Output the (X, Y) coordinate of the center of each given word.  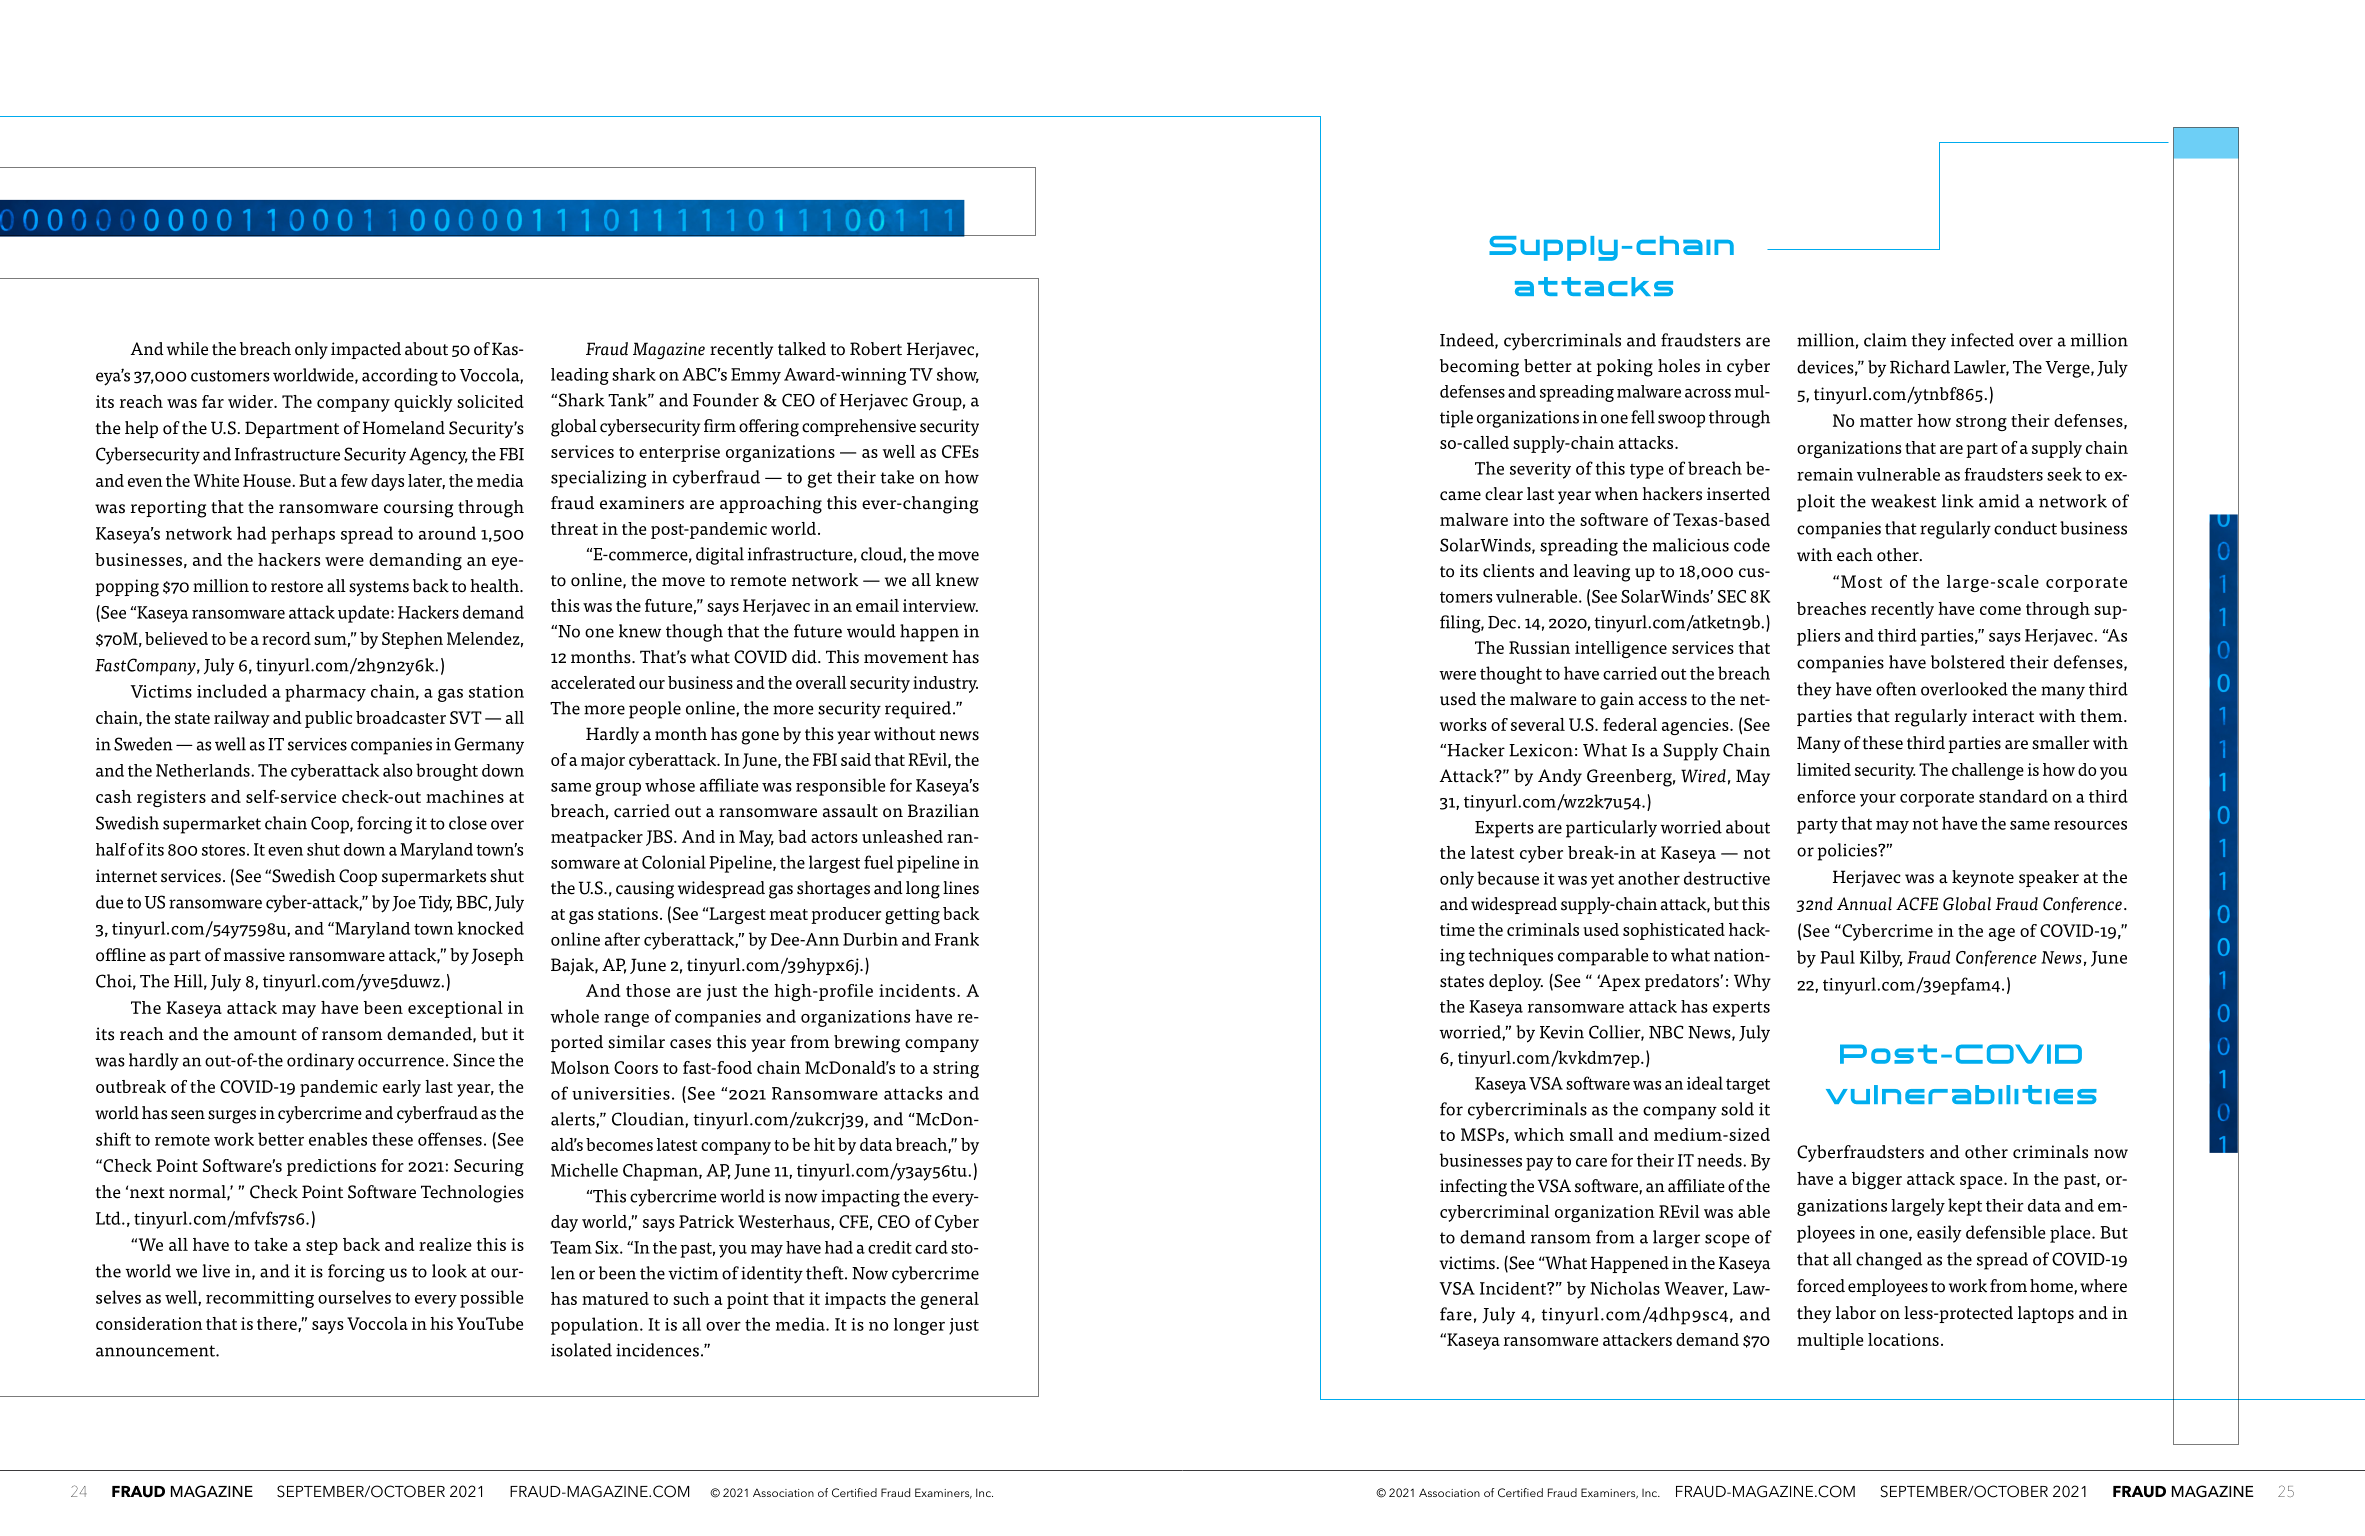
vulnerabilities (1961, 1094)
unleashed (902, 836)
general (949, 1300)
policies (1848, 852)
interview (940, 605)
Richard (1920, 367)
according (400, 377)
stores (223, 850)
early (402, 1088)
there (278, 1324)
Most (1861, 581)
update (365, 614)
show (958, 375)
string (956, 1069)
